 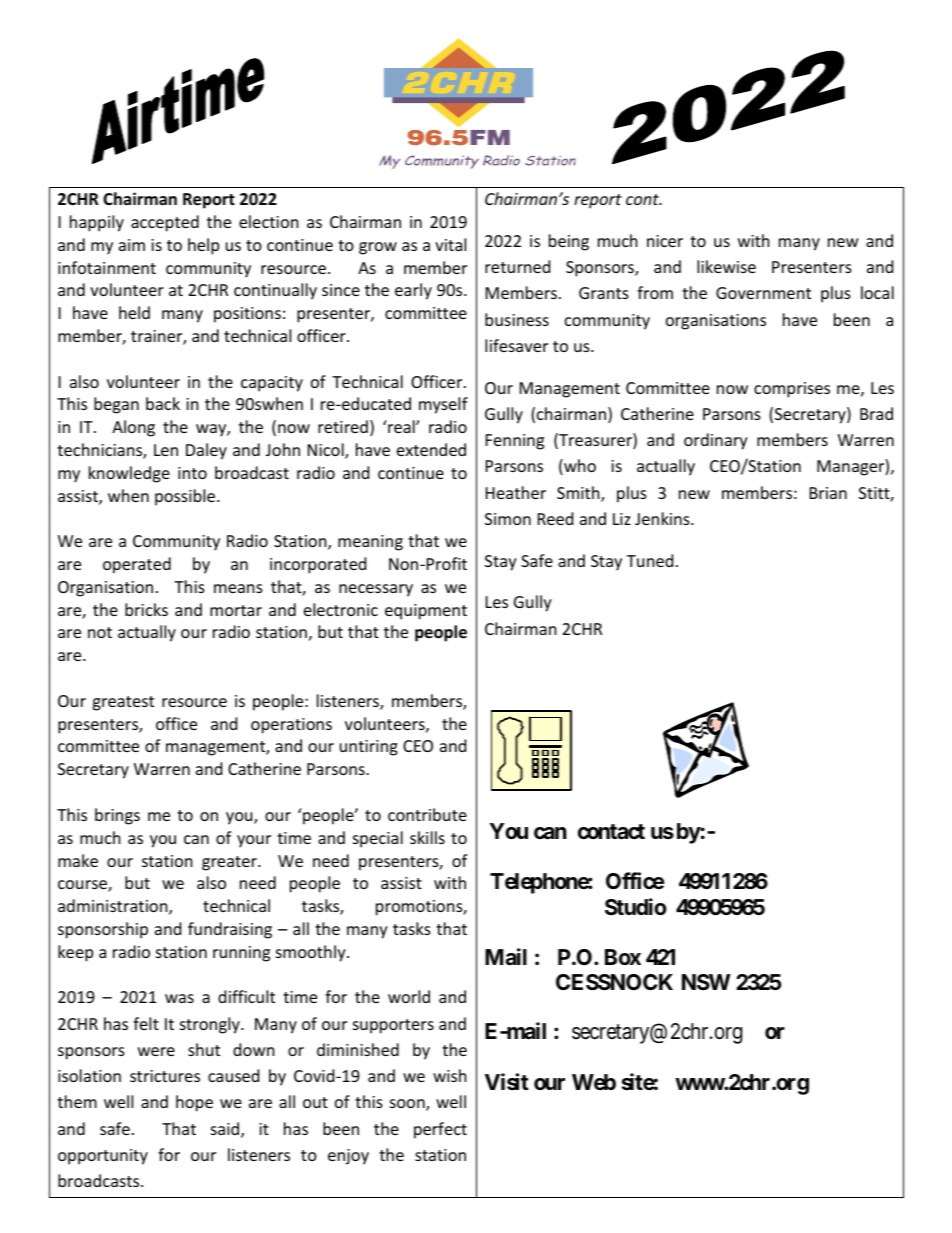 I want to click on into, so click(x=192, y=473).
